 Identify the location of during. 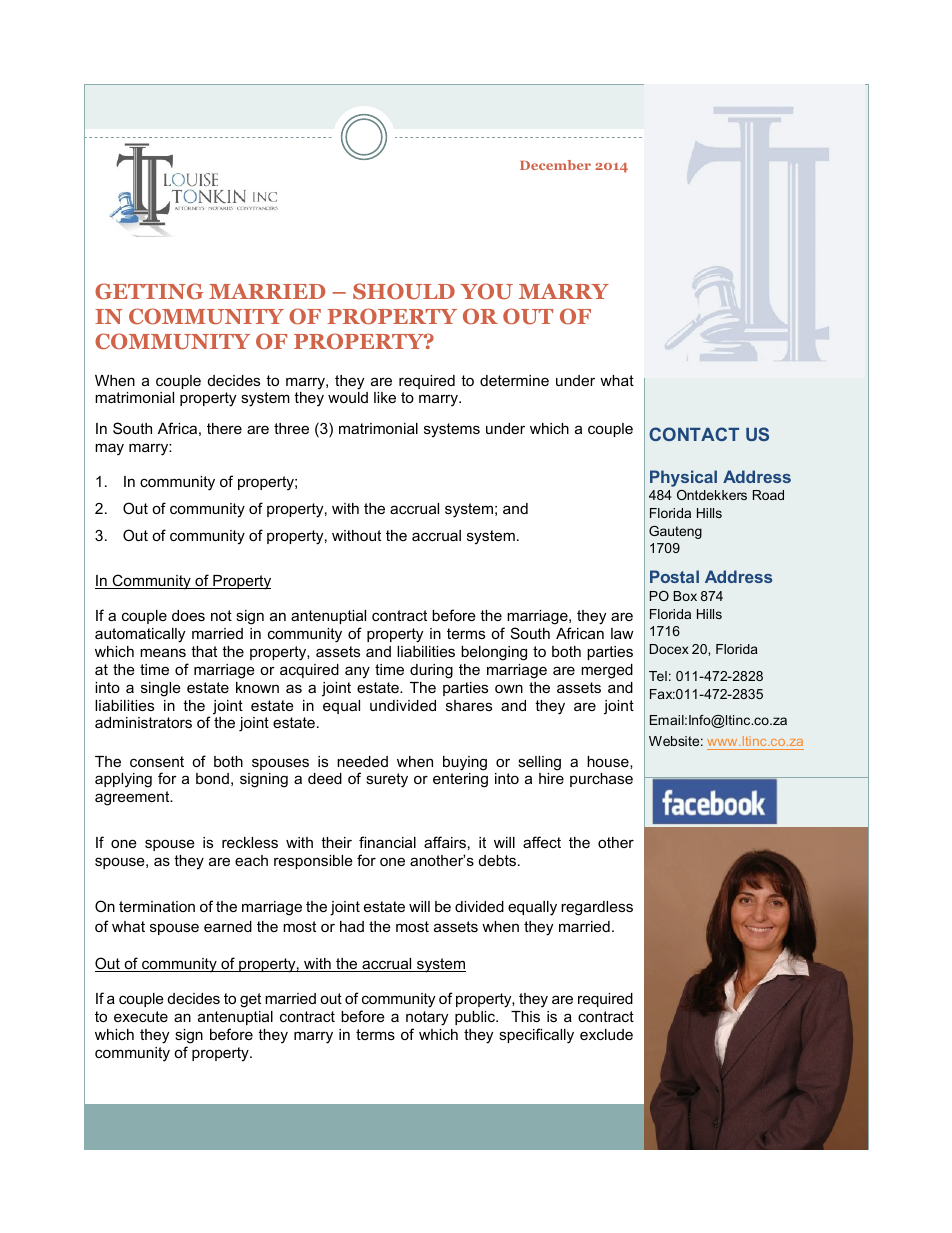
(431, 671).
